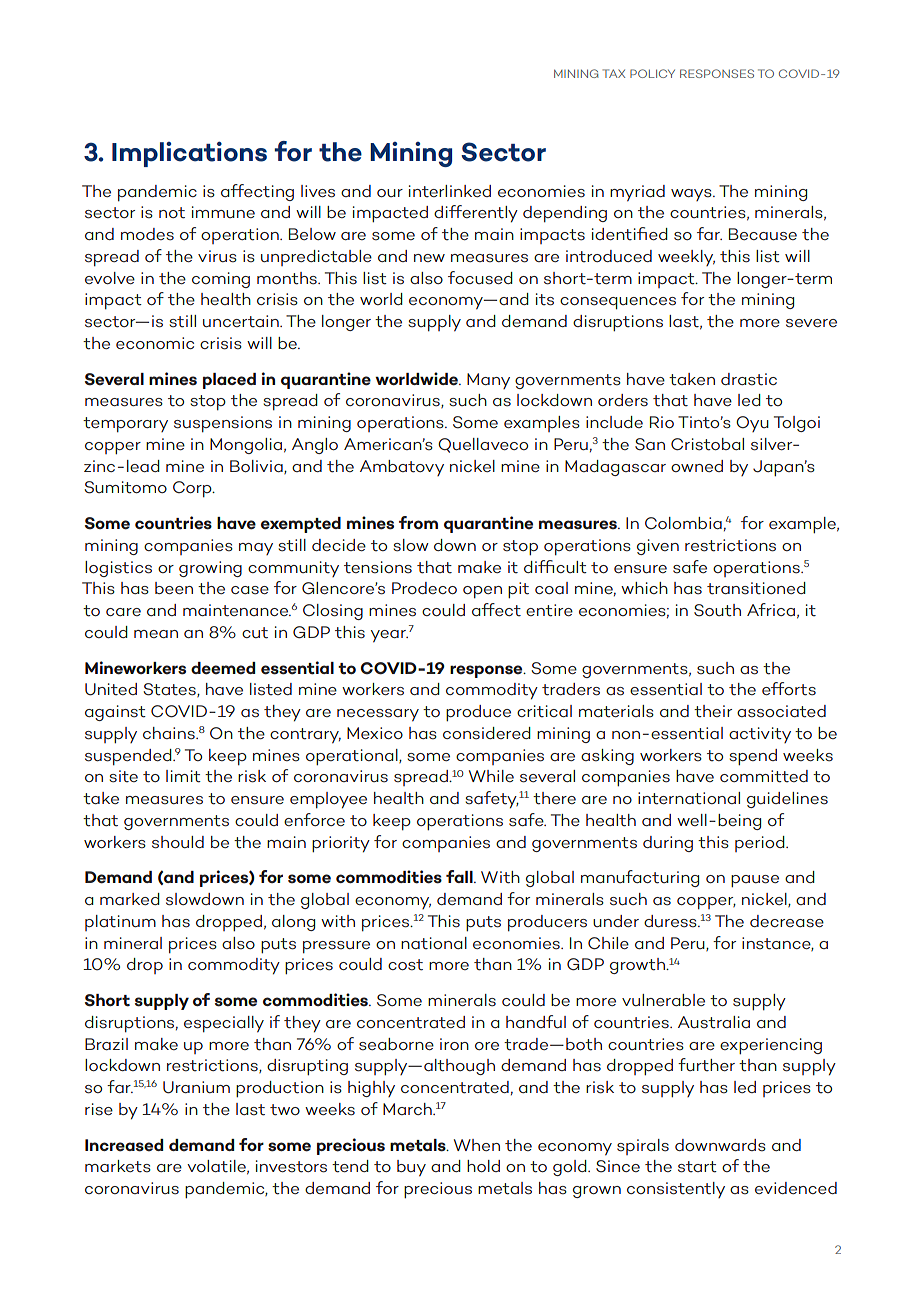 The height and width of the document is (1308, 924). I want to click on owned, so click(697, 466).
